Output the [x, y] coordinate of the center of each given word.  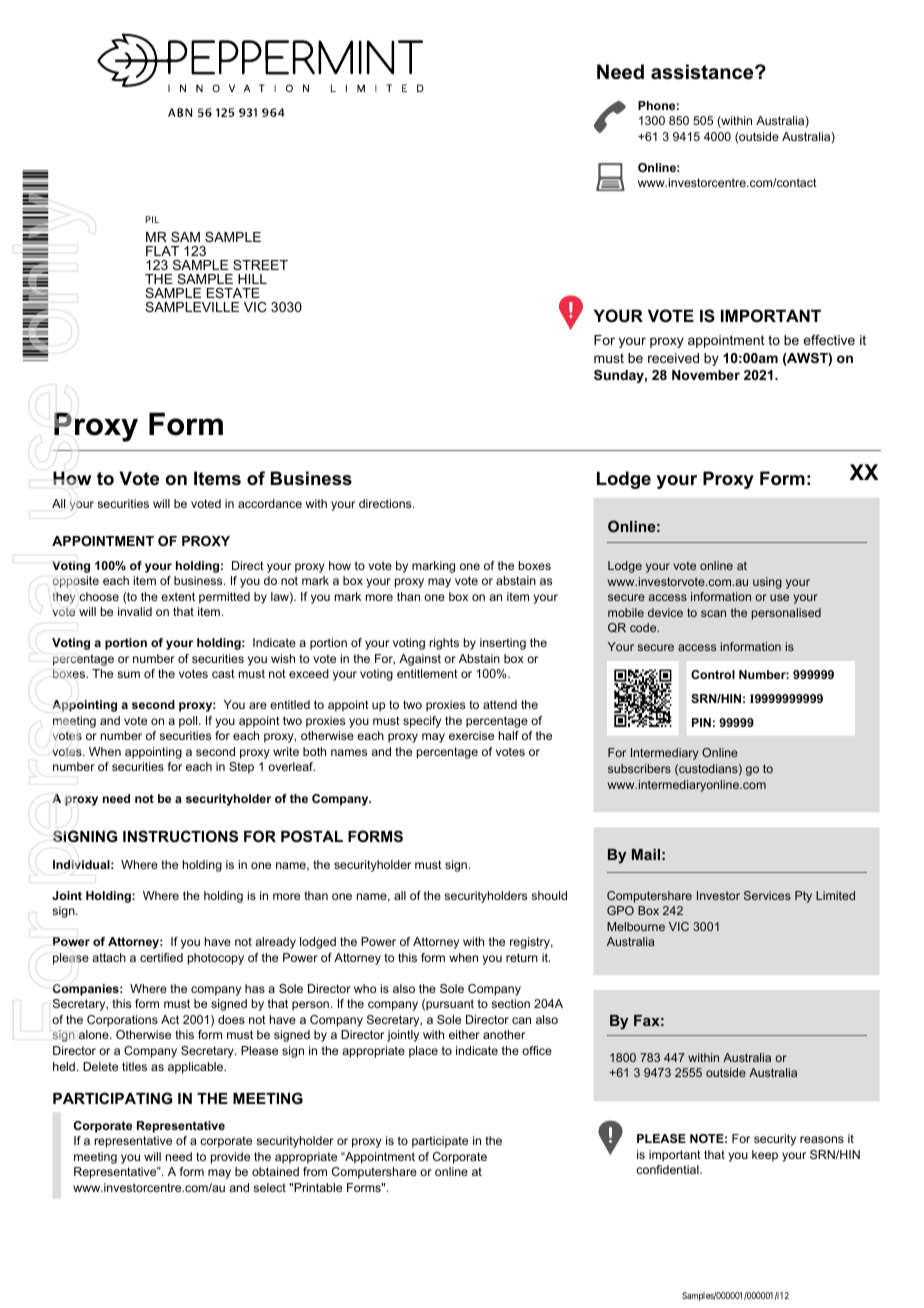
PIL [152, 219]
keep [765, 1156]
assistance [703, 72]
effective [829, 340]
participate [440, 1142]
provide [230, 1158]
